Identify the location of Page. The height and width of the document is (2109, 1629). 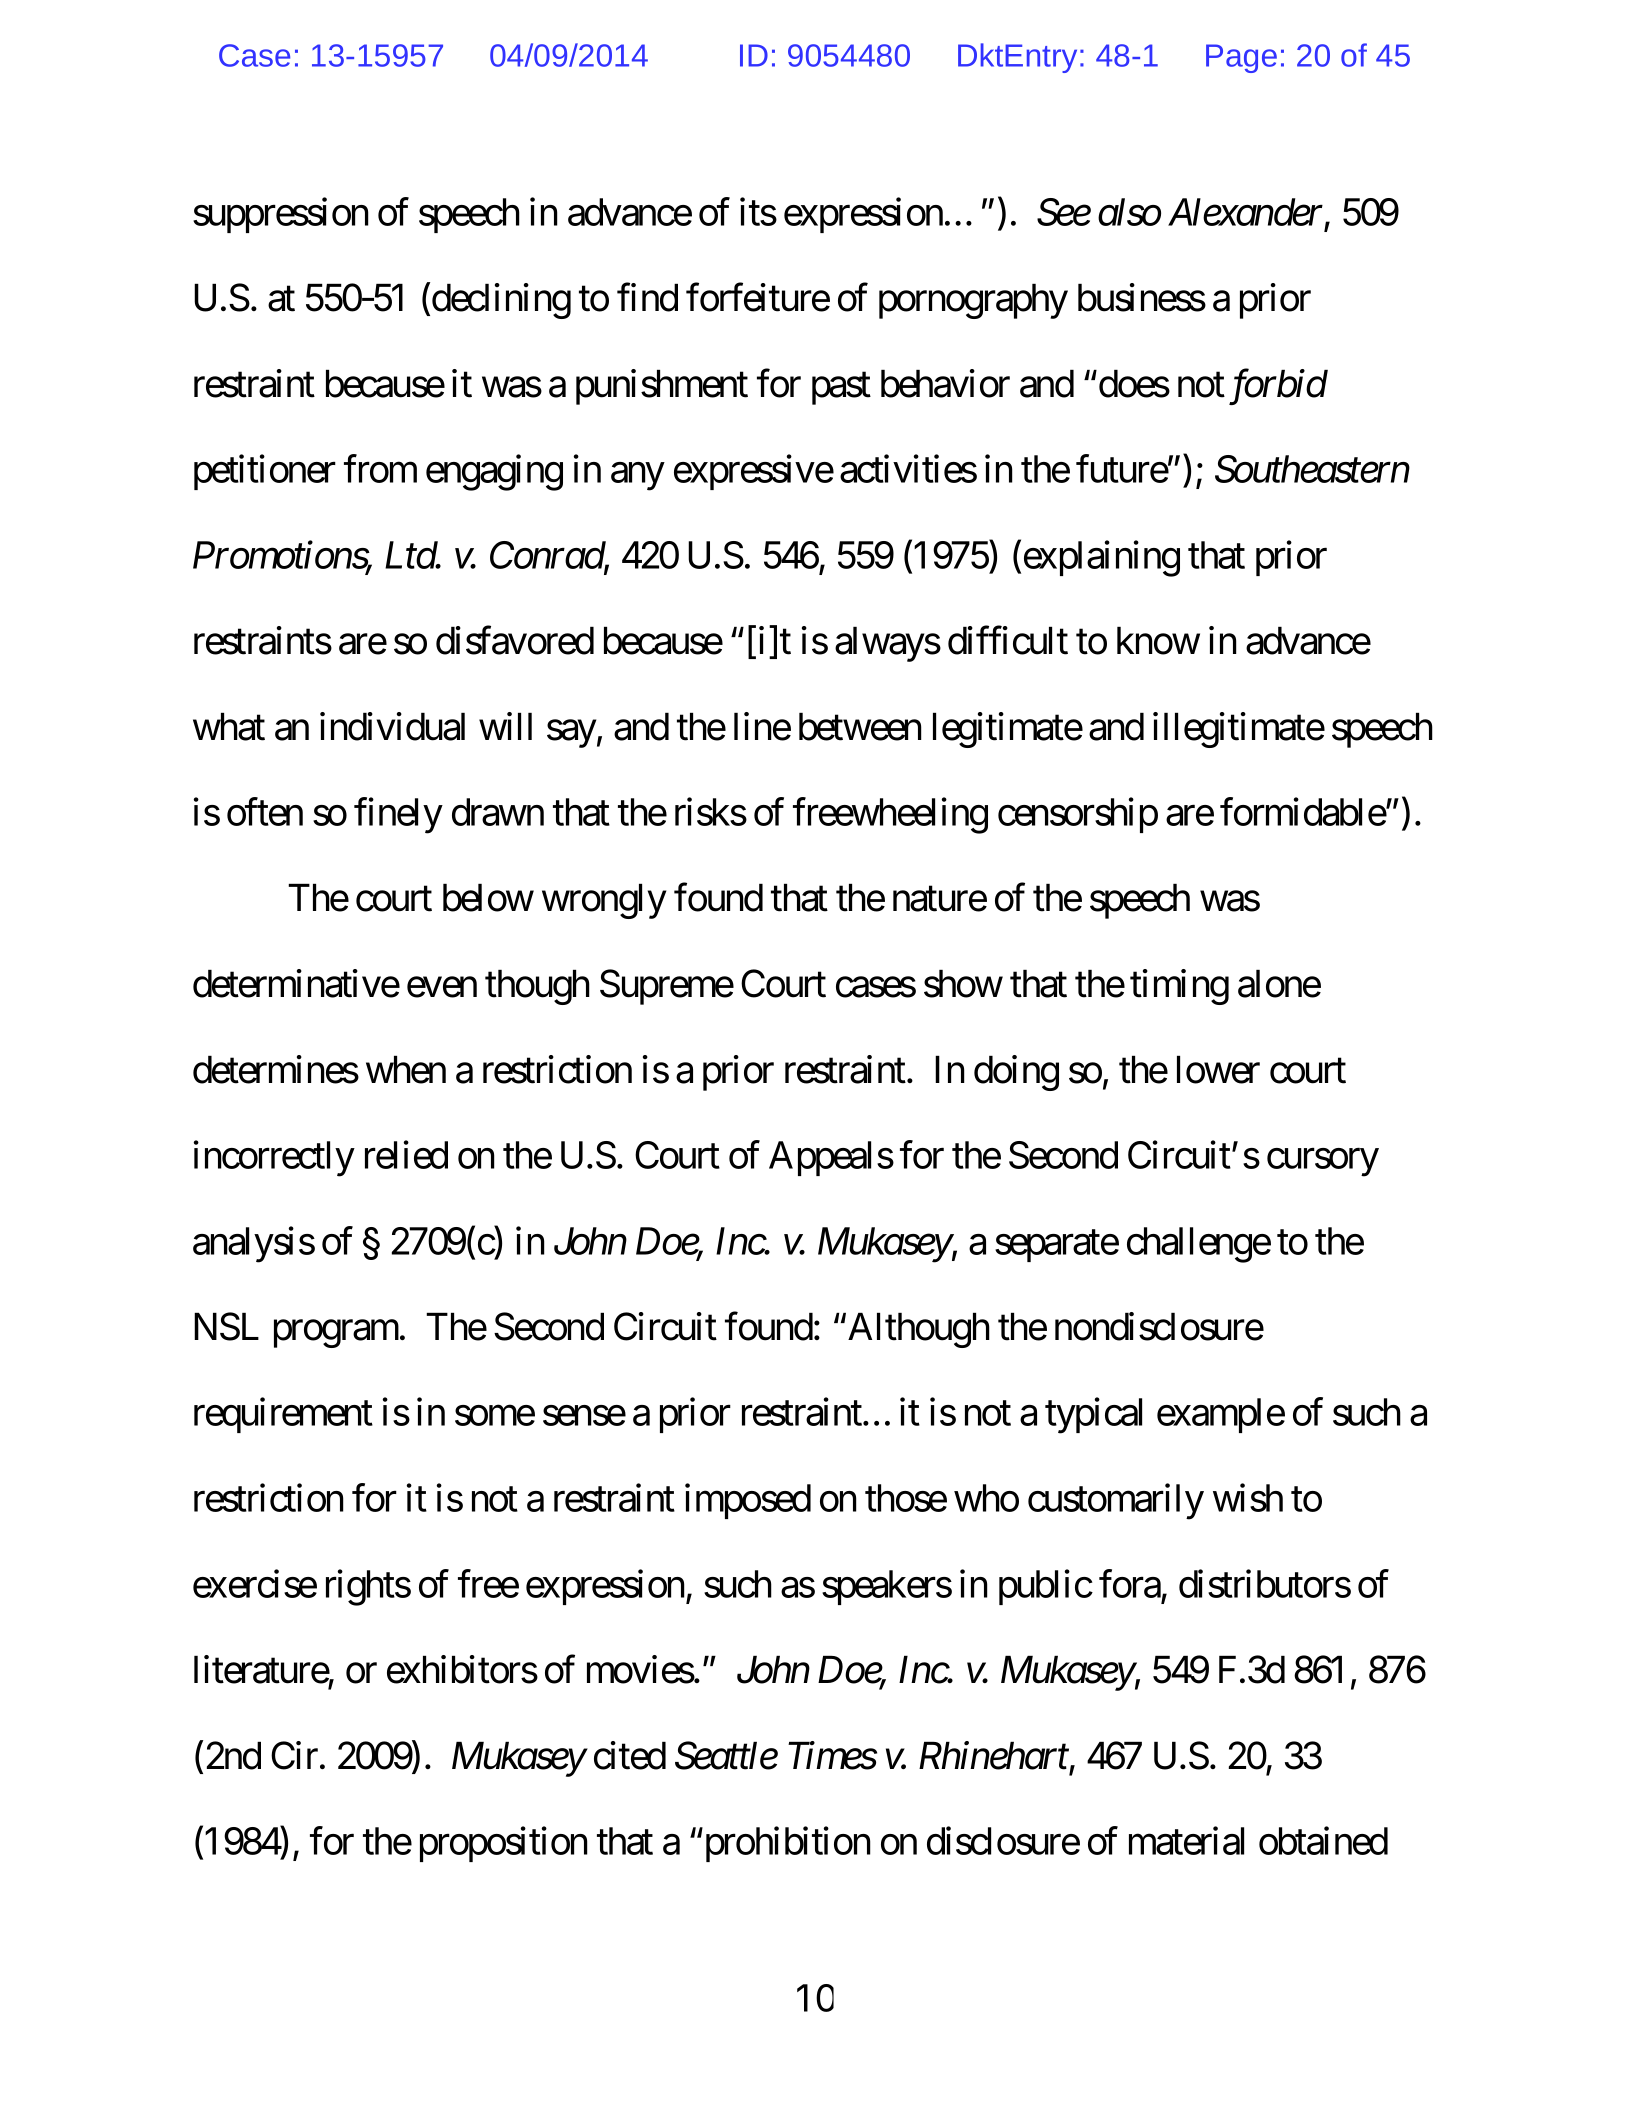
(1241, 58).
